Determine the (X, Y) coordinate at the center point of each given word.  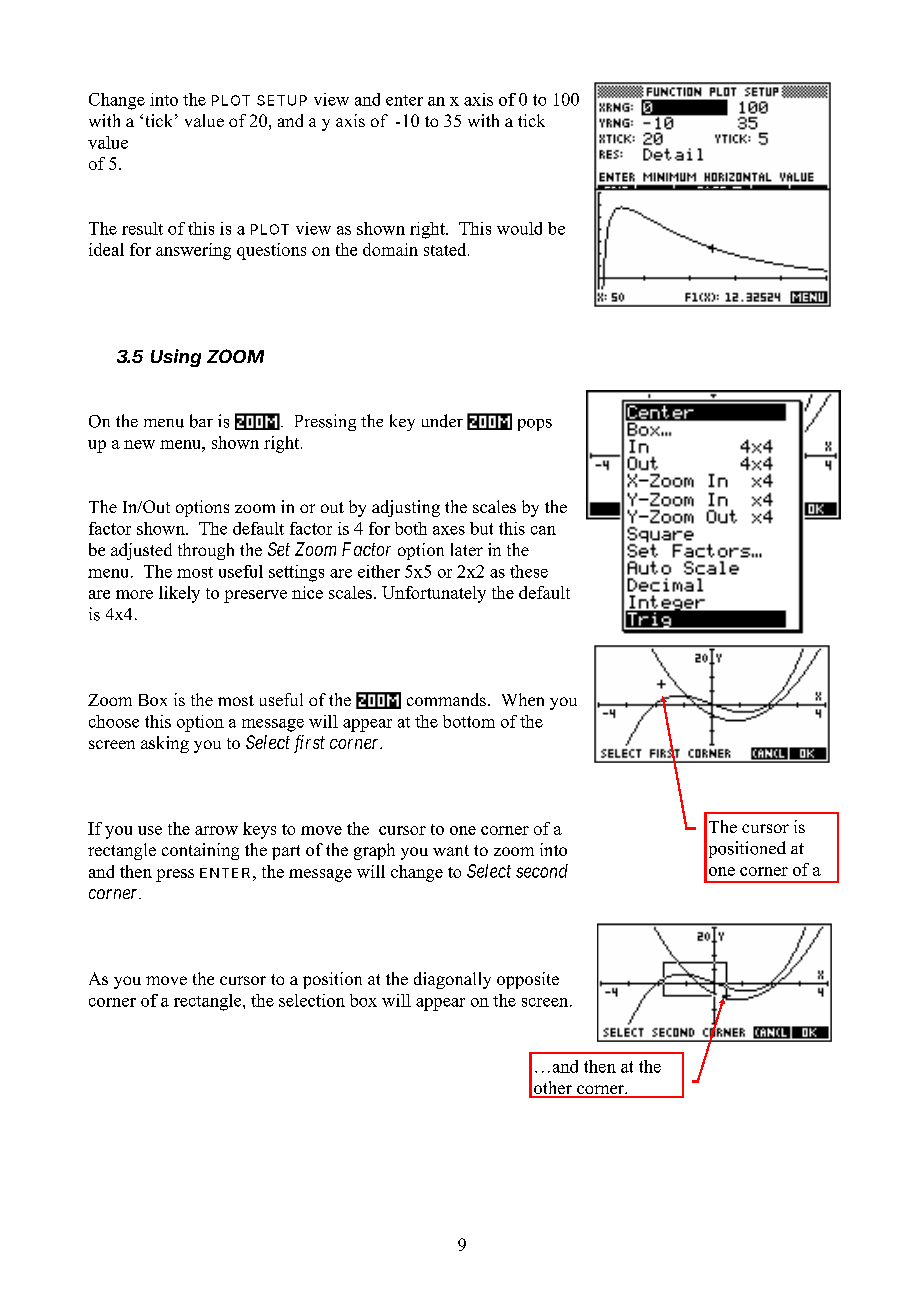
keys (259, 830)
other (553, 1089)
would (519, 228)
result (142, 228)
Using (176, 358)
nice (307, 592)
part (286, 852)
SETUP (282, 100)
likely (179, 594)
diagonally (452, 980)
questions (271, 251)
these (529, 571)
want (451, 850)
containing (200, 851)
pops (535, 425)
